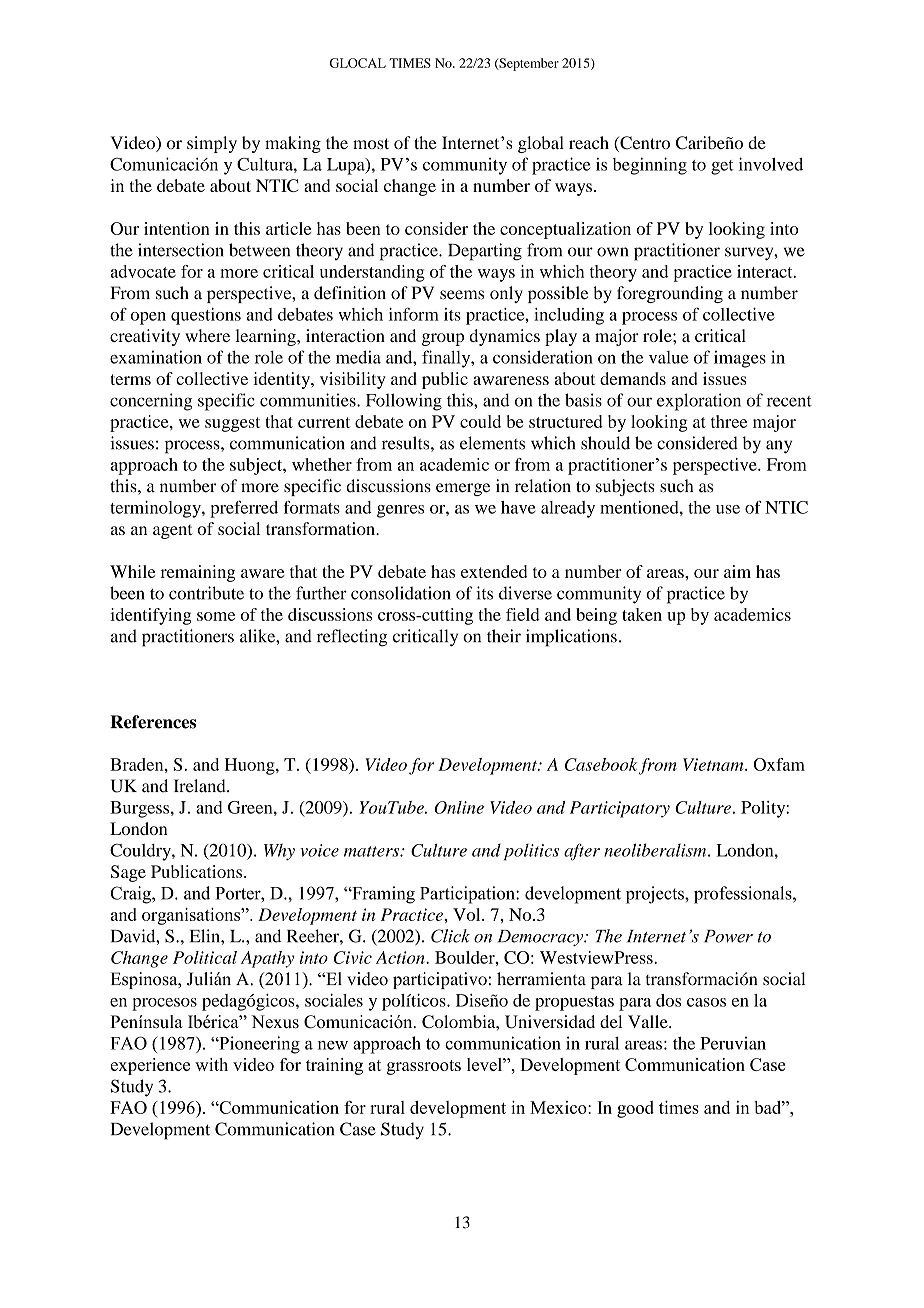  What do you see at coordinates (722, 167) in the screenshot?
I see `get` at bounding box center [722, 167].
